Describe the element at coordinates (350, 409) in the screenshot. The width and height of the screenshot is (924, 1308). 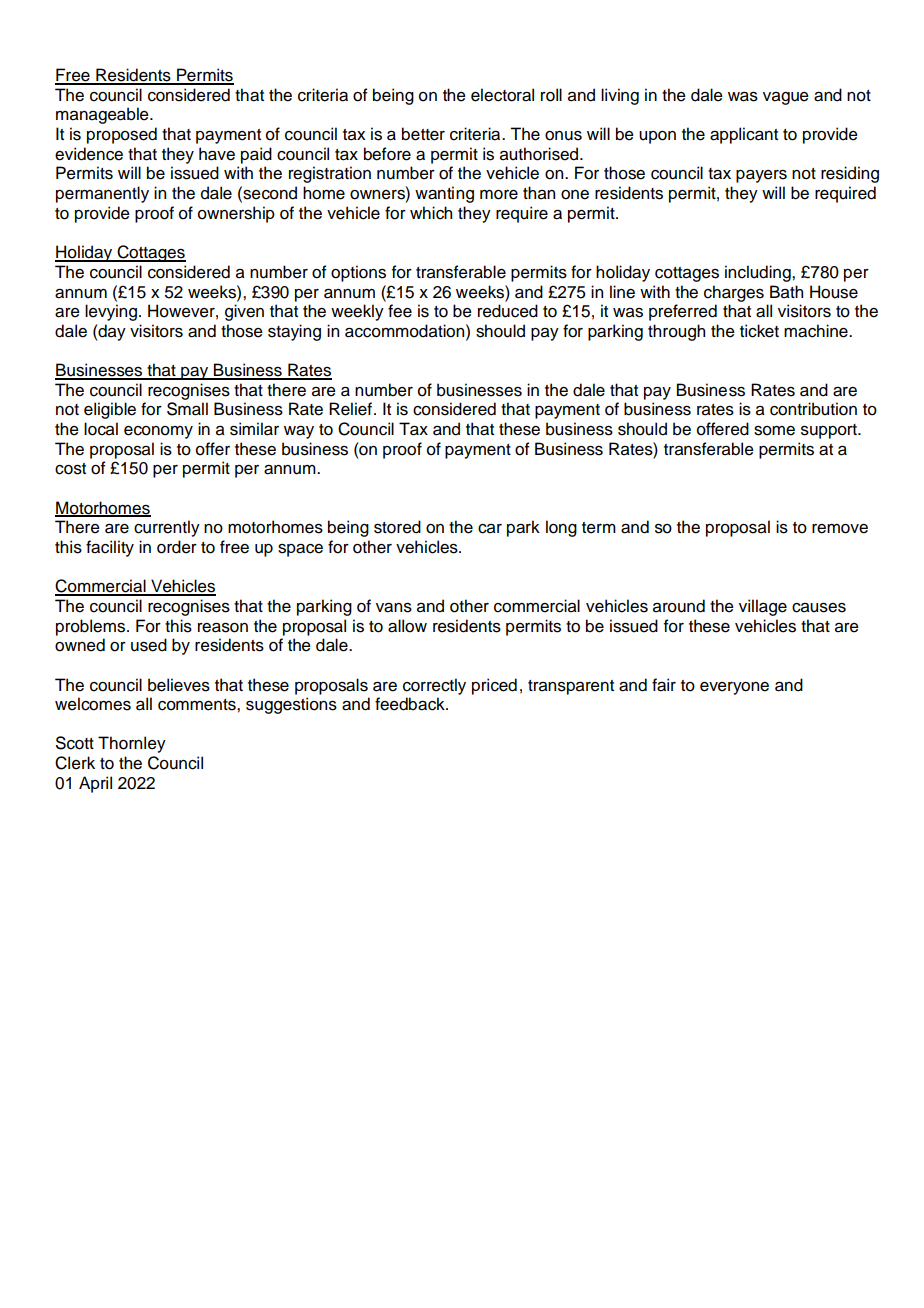
I see `Relief` at that location.
